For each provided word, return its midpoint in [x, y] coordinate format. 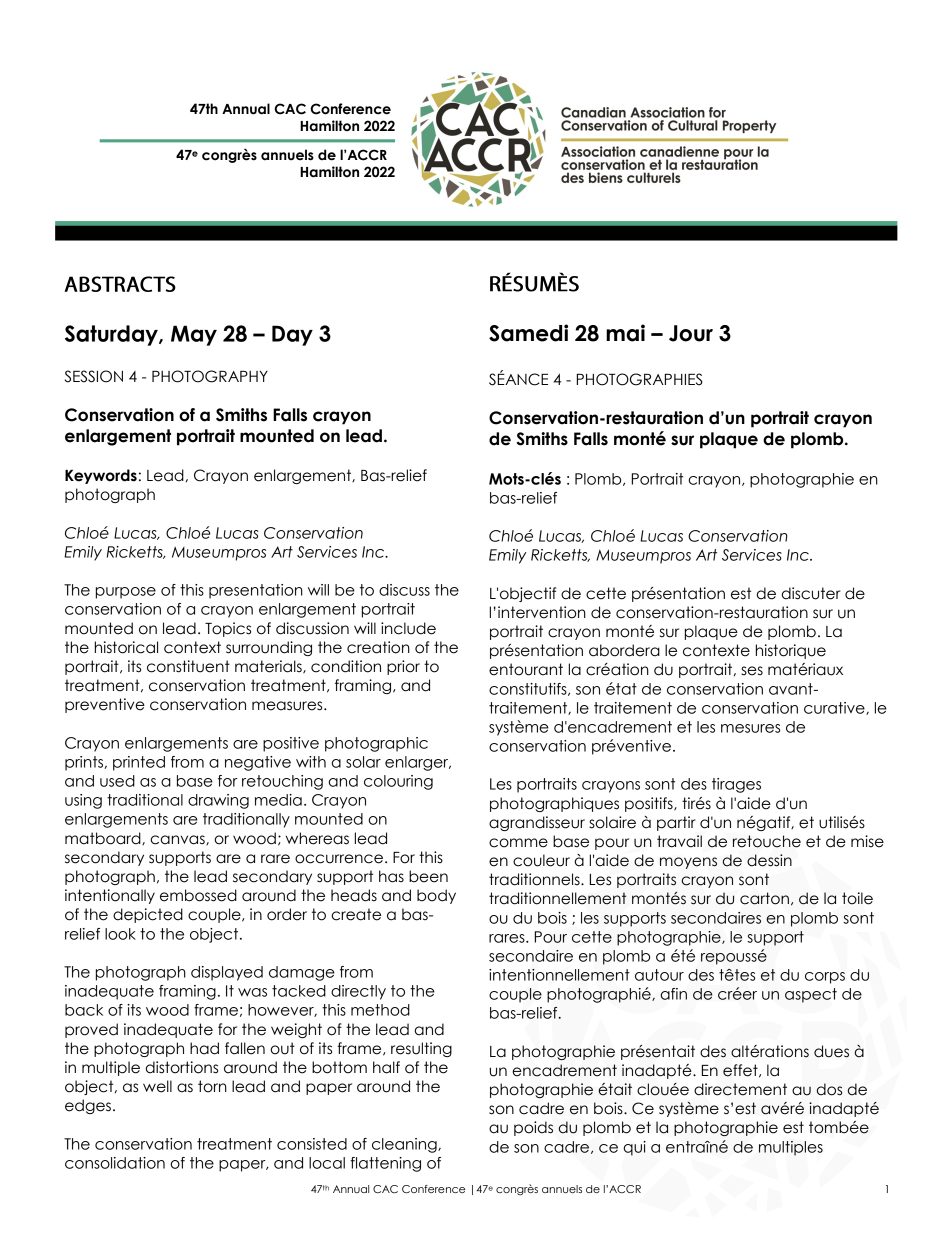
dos [829, 1089]
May [194, 335]
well [157, 1086]
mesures [750, 728]
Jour [691, 333]
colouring [398, 782]
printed [139, 763]
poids [533, 1128]
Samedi [528, 333]
